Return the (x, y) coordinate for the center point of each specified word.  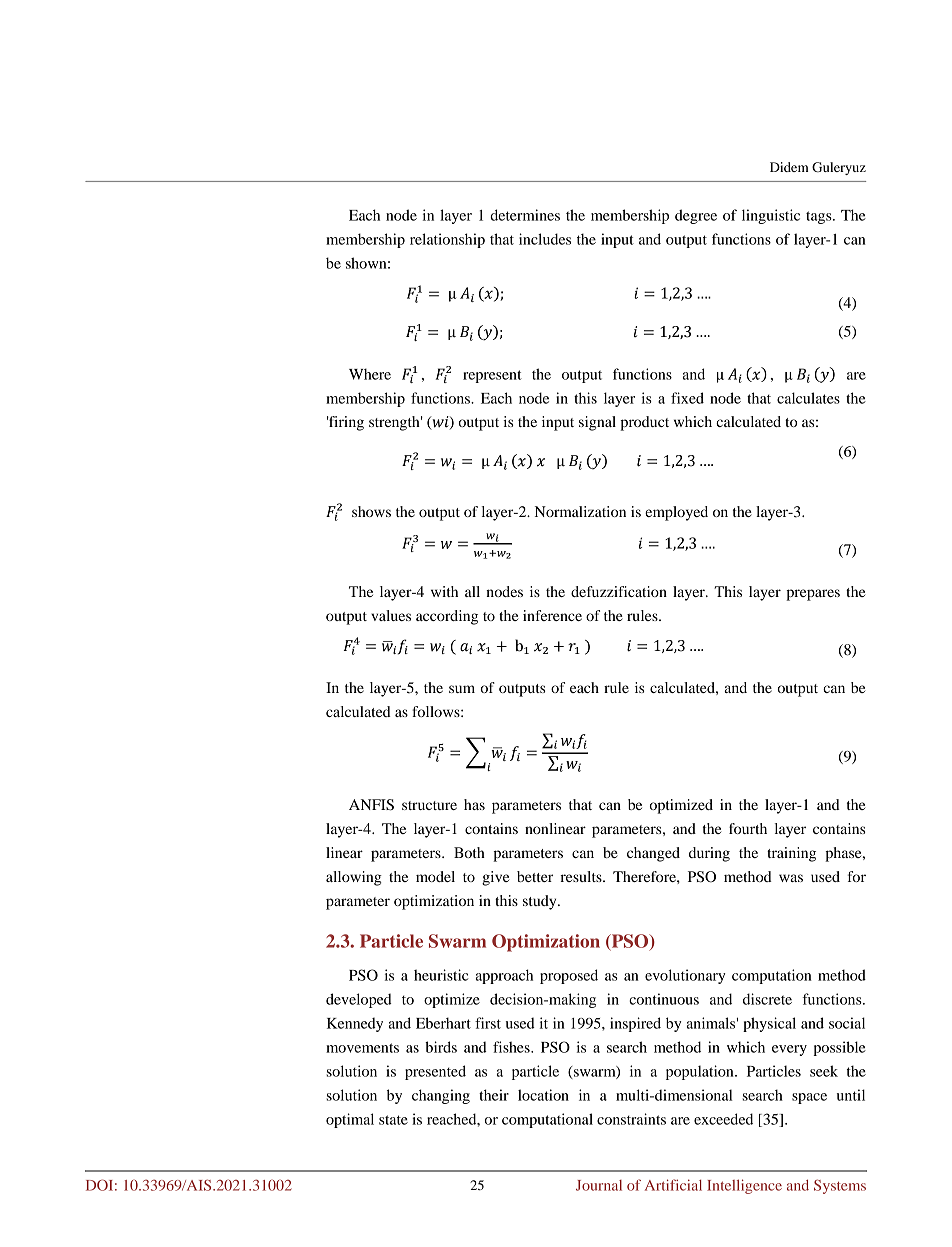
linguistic (771, 216)
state (393, 1120)
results (582, 876)
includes (545, 239)
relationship (447, 240)
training (791, 854)
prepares (813, 595)
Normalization (580, 511)
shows (371, 511)
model (435, 876)
